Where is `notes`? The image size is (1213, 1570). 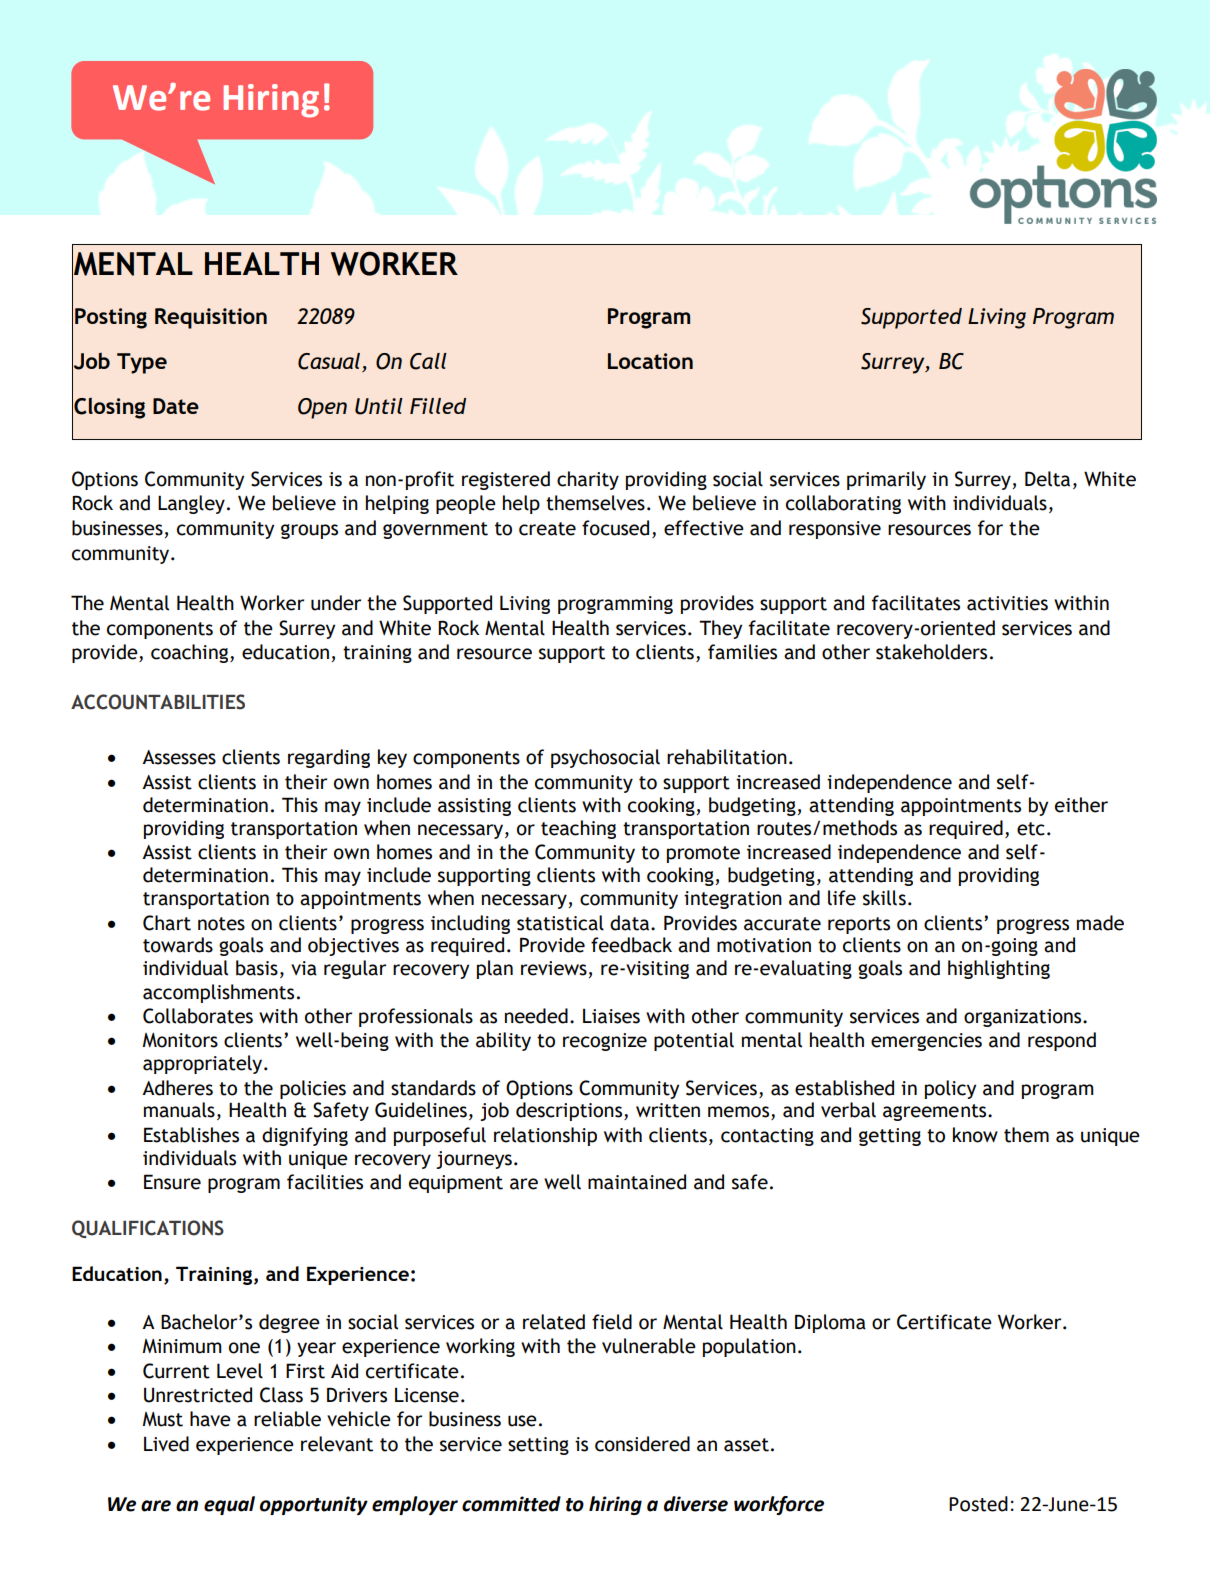 notes is located at coordinates (221, 924).
